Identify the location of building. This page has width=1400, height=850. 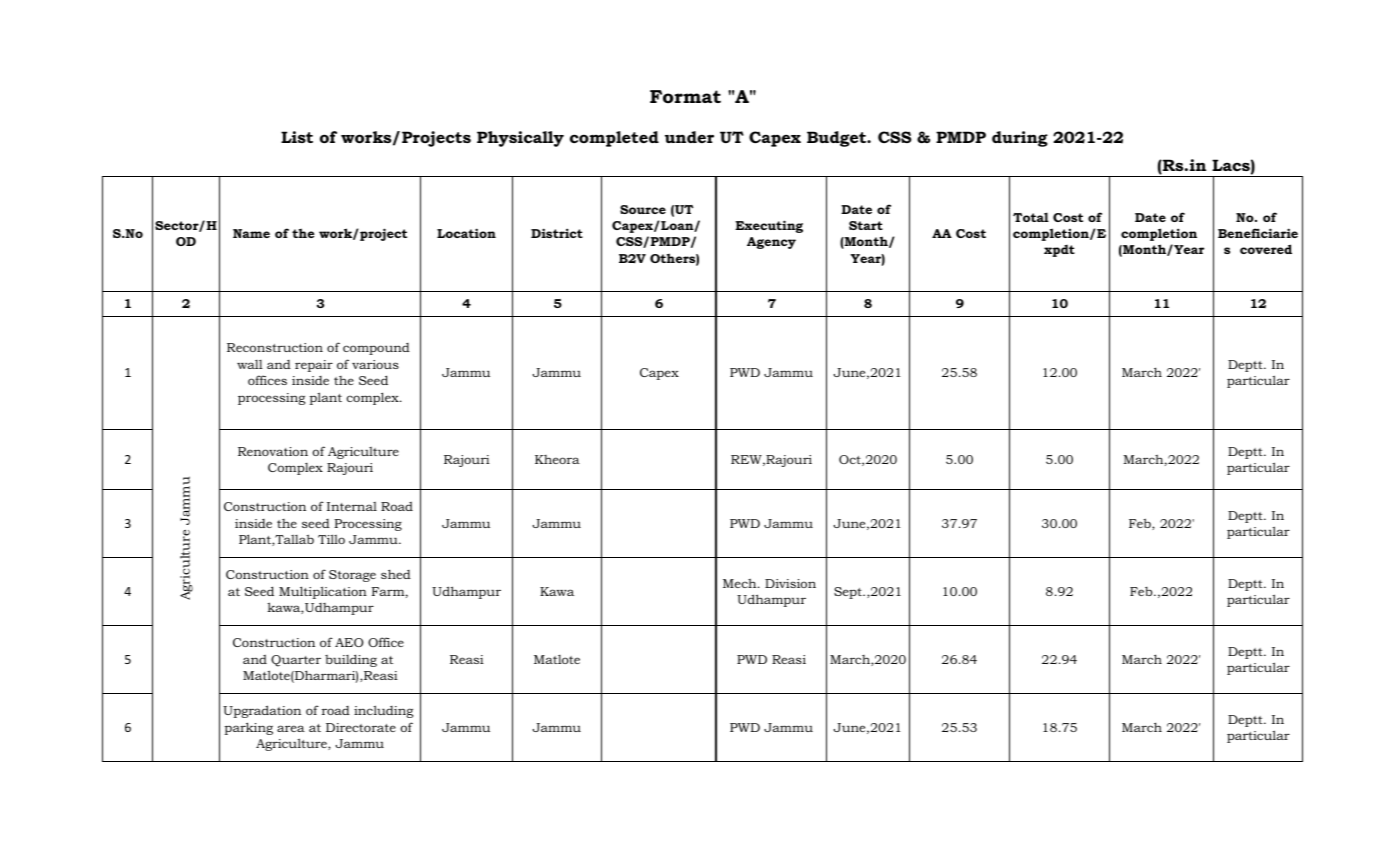
(351, 660).
